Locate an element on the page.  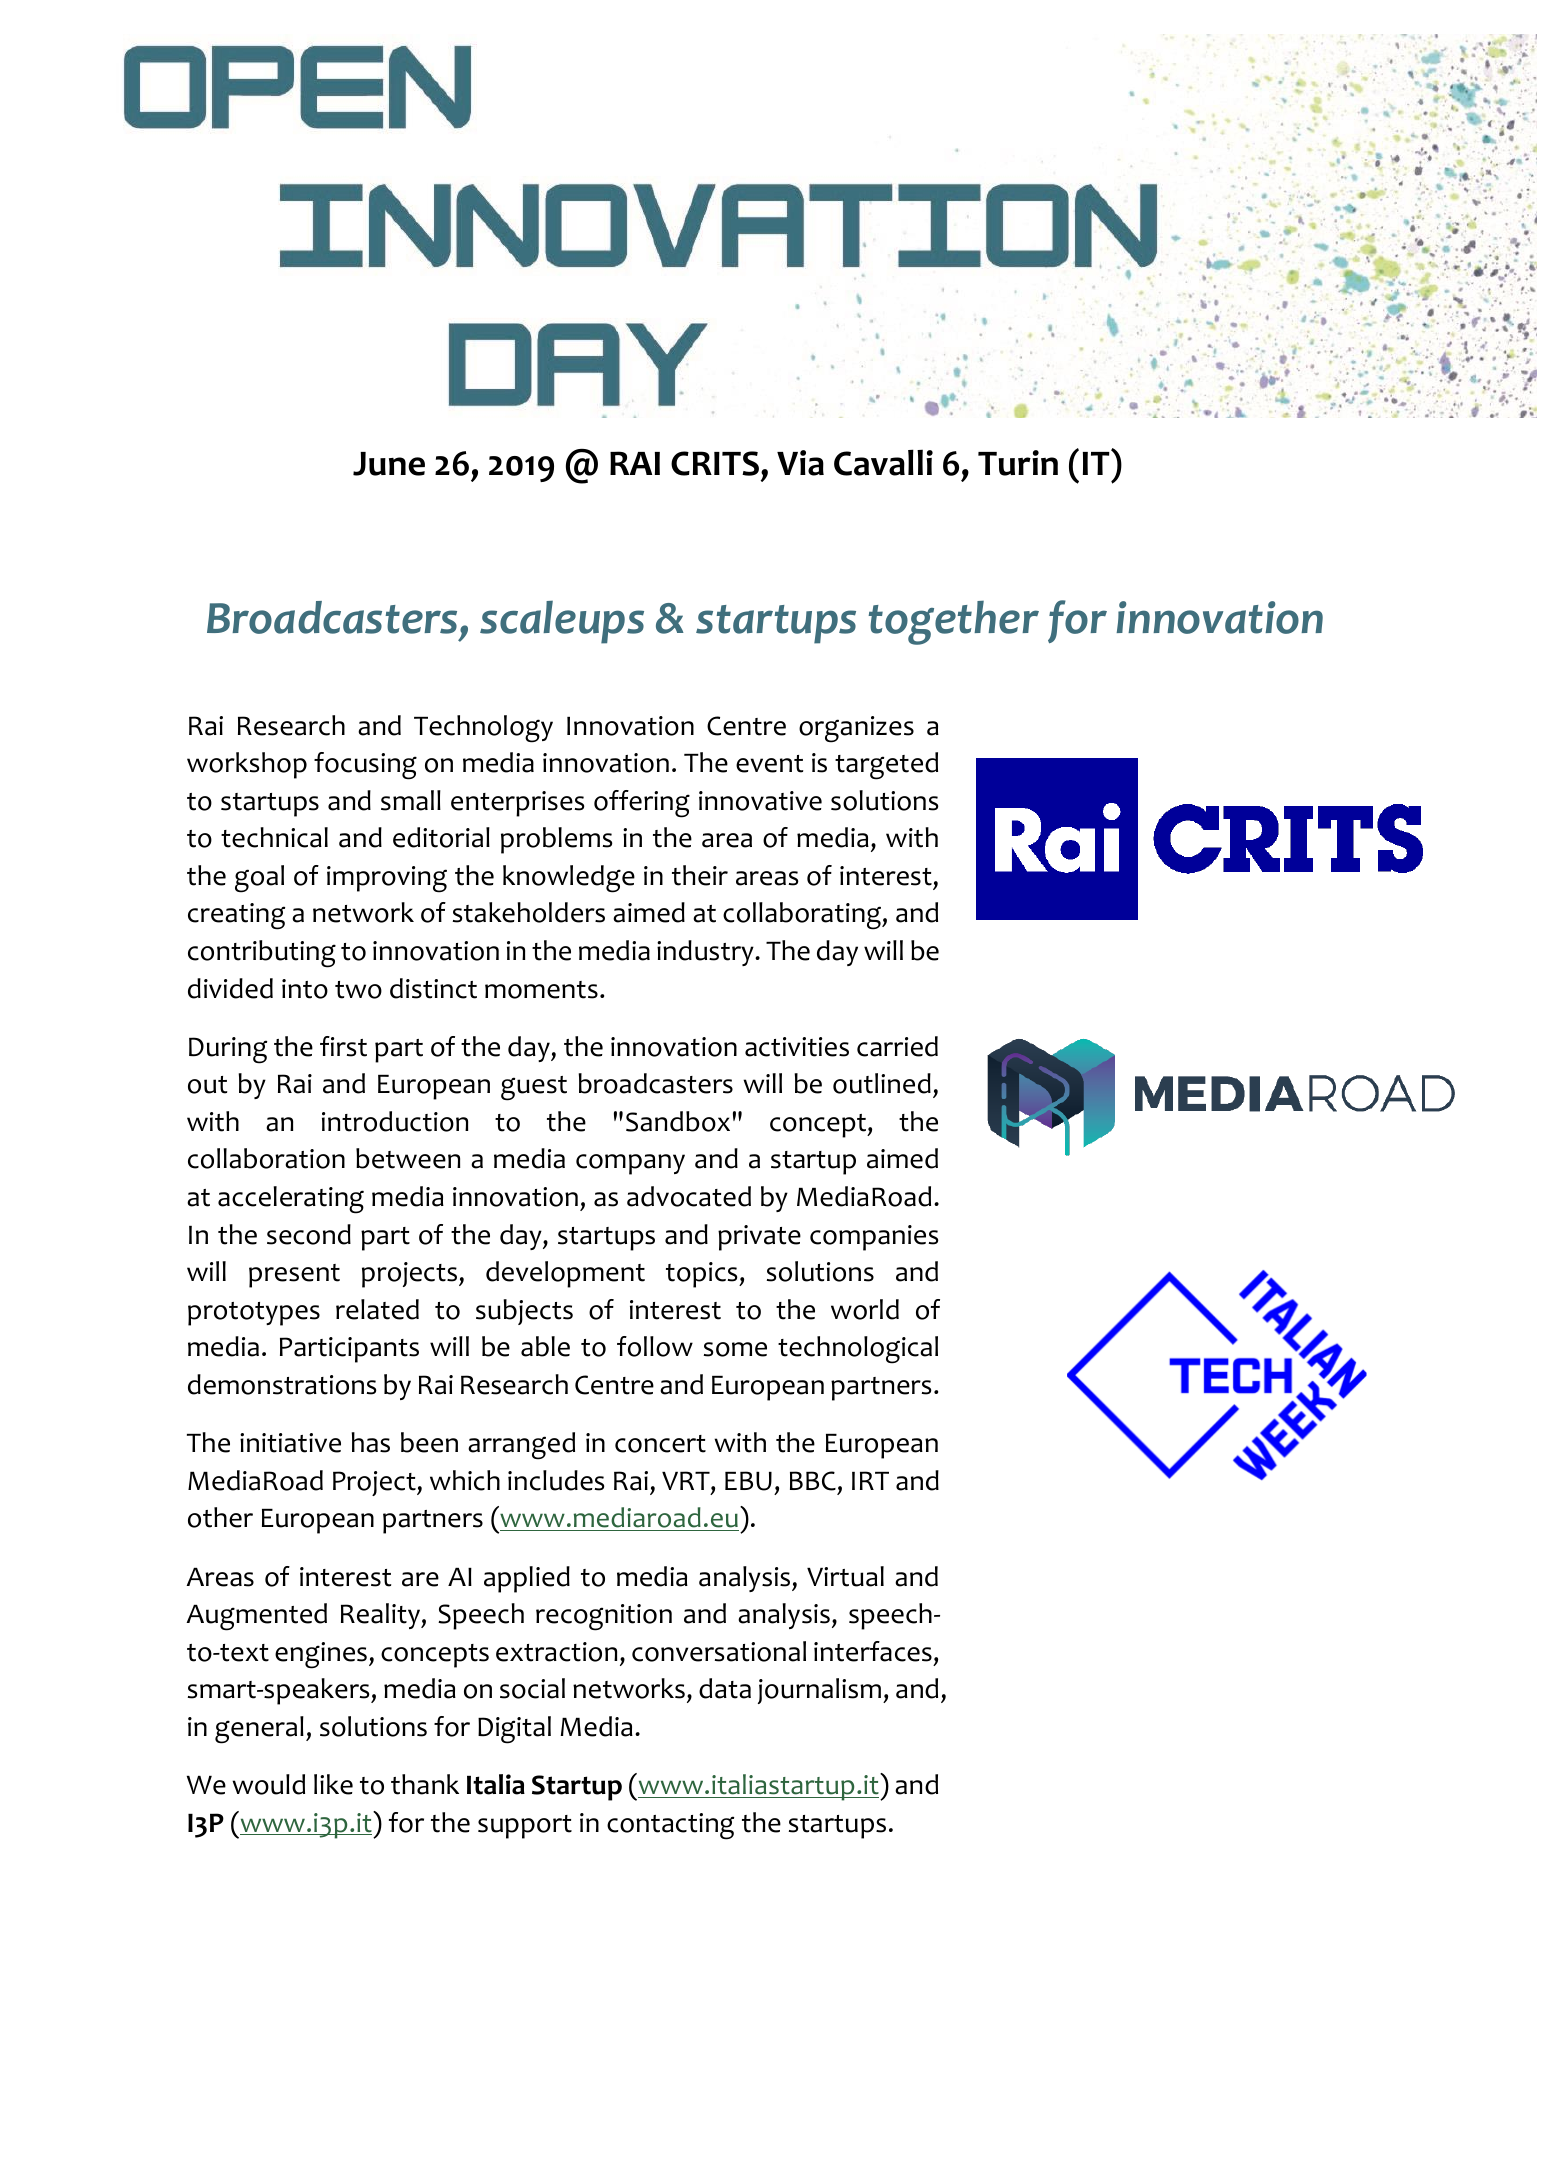
like is located at coordinates (333, 1784).
